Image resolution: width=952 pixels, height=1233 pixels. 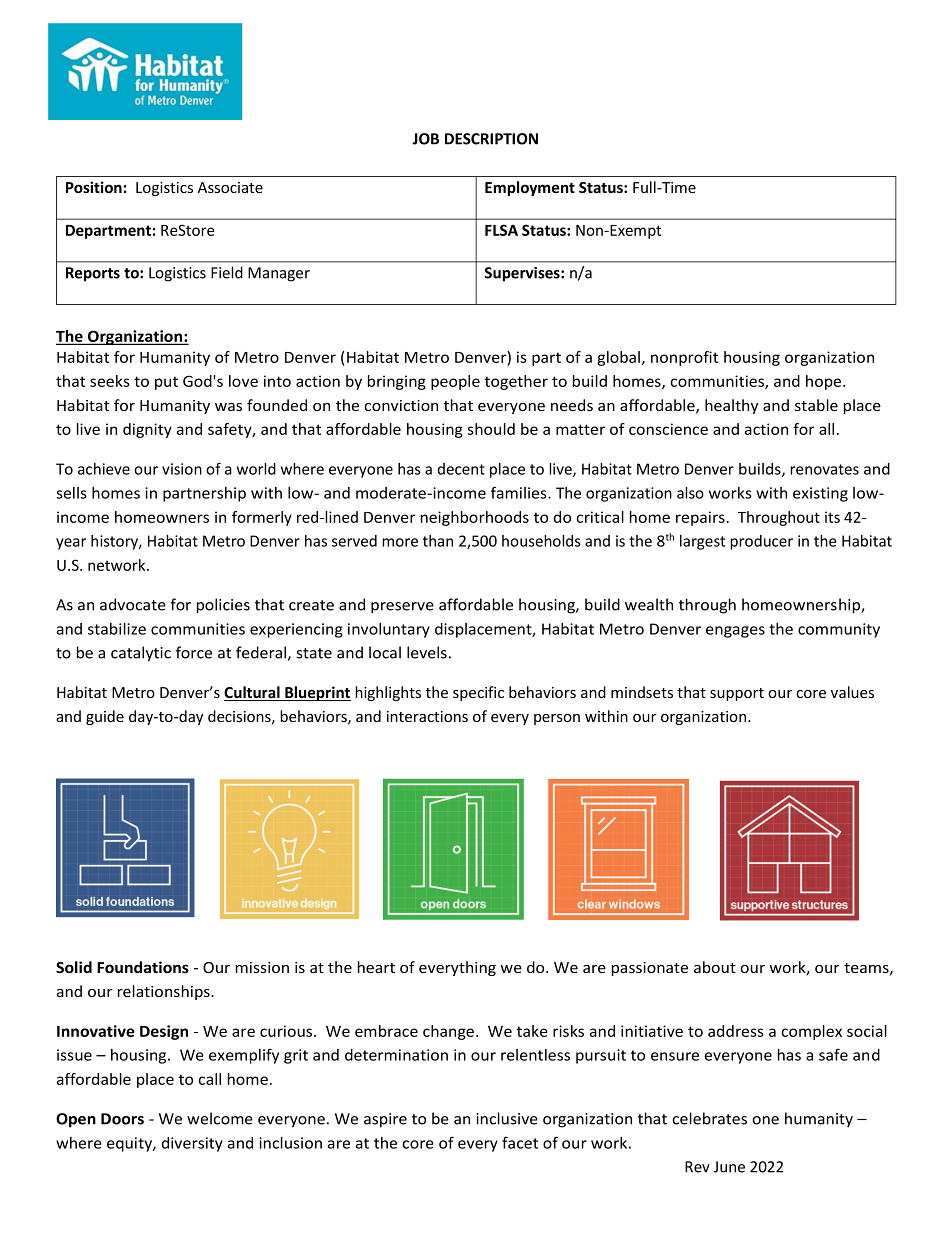 I want to click on Associate, so click(x=230, y=187).
